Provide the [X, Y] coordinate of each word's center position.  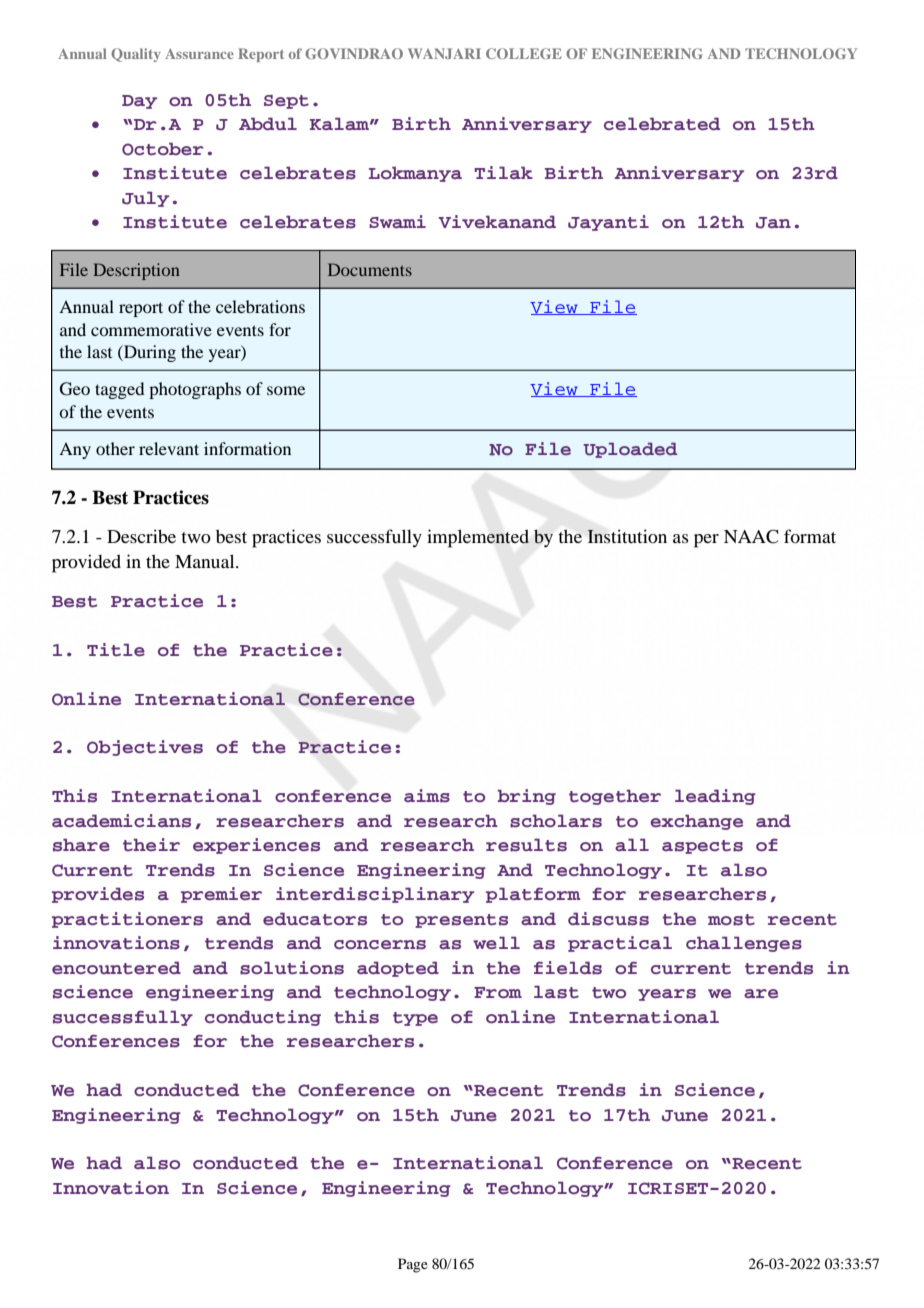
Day [139, 102]
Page [413, 1265]
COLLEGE [524, 53]
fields [568, 968]
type [415, 1019]
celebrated [662, 124]
